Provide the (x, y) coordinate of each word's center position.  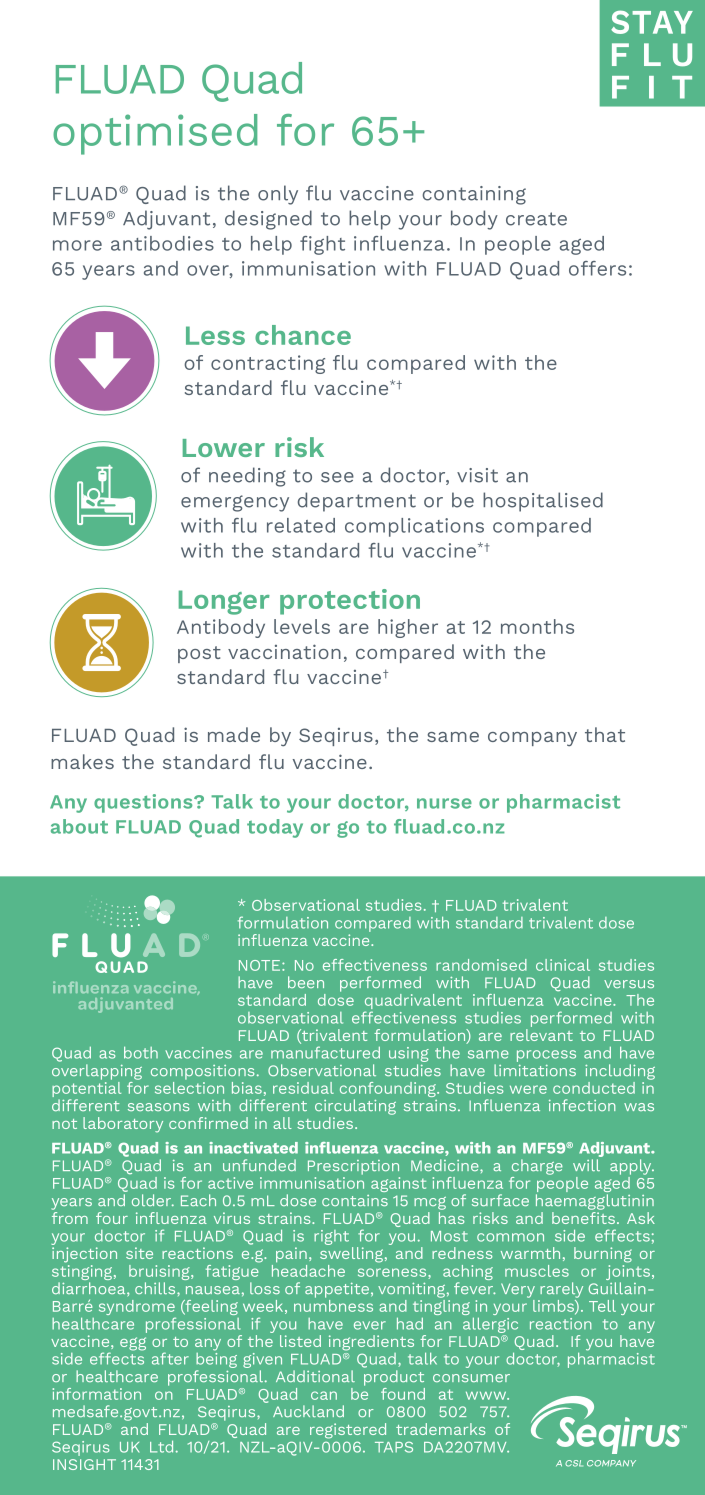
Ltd (161, 1446)
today (275, 828)
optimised (155, 134)
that (605, 734)
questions (144, 803)
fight (322, 245)
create (536, 219)
